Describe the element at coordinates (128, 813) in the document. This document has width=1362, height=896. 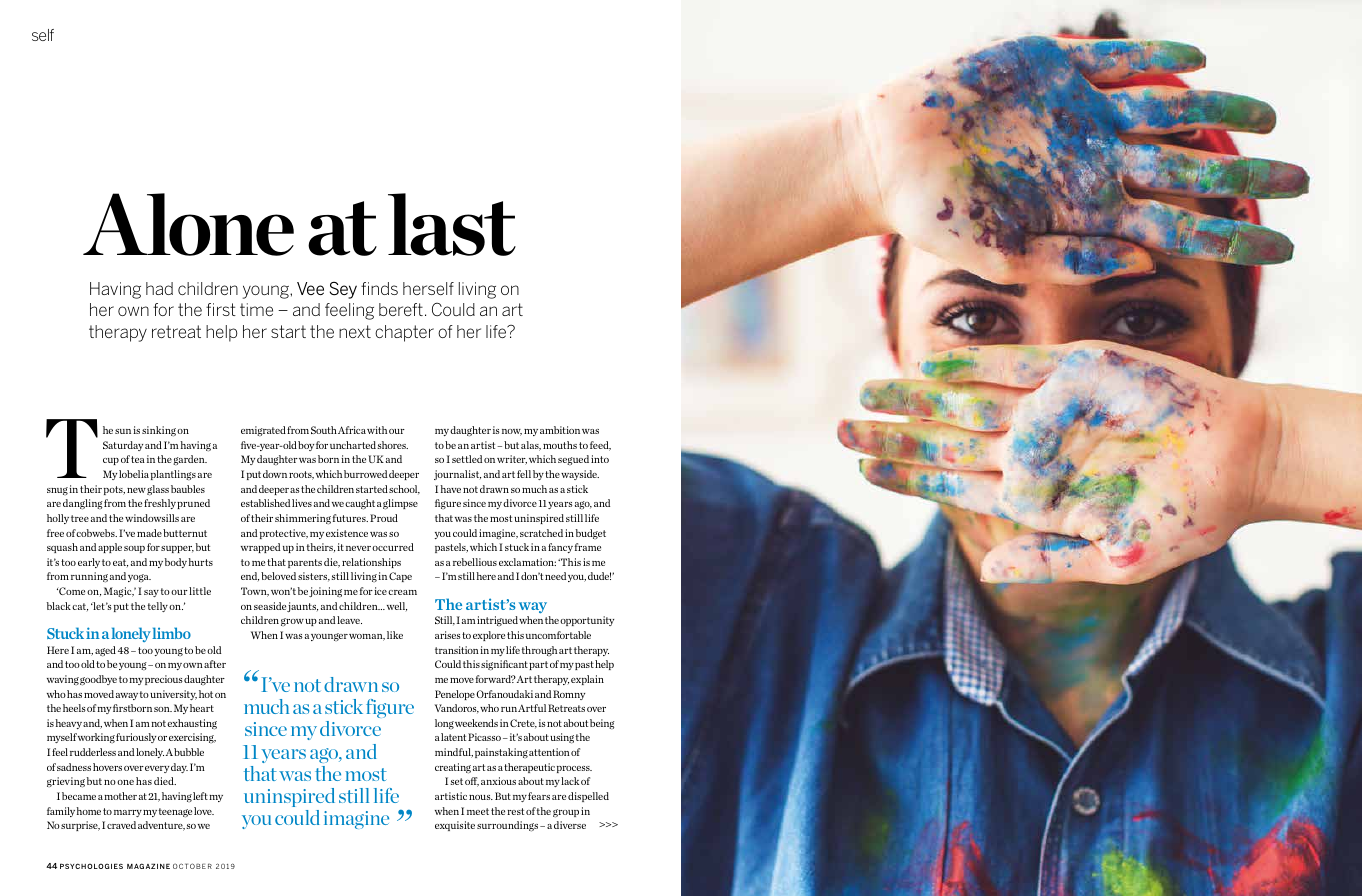
I see `marry` at that location.
